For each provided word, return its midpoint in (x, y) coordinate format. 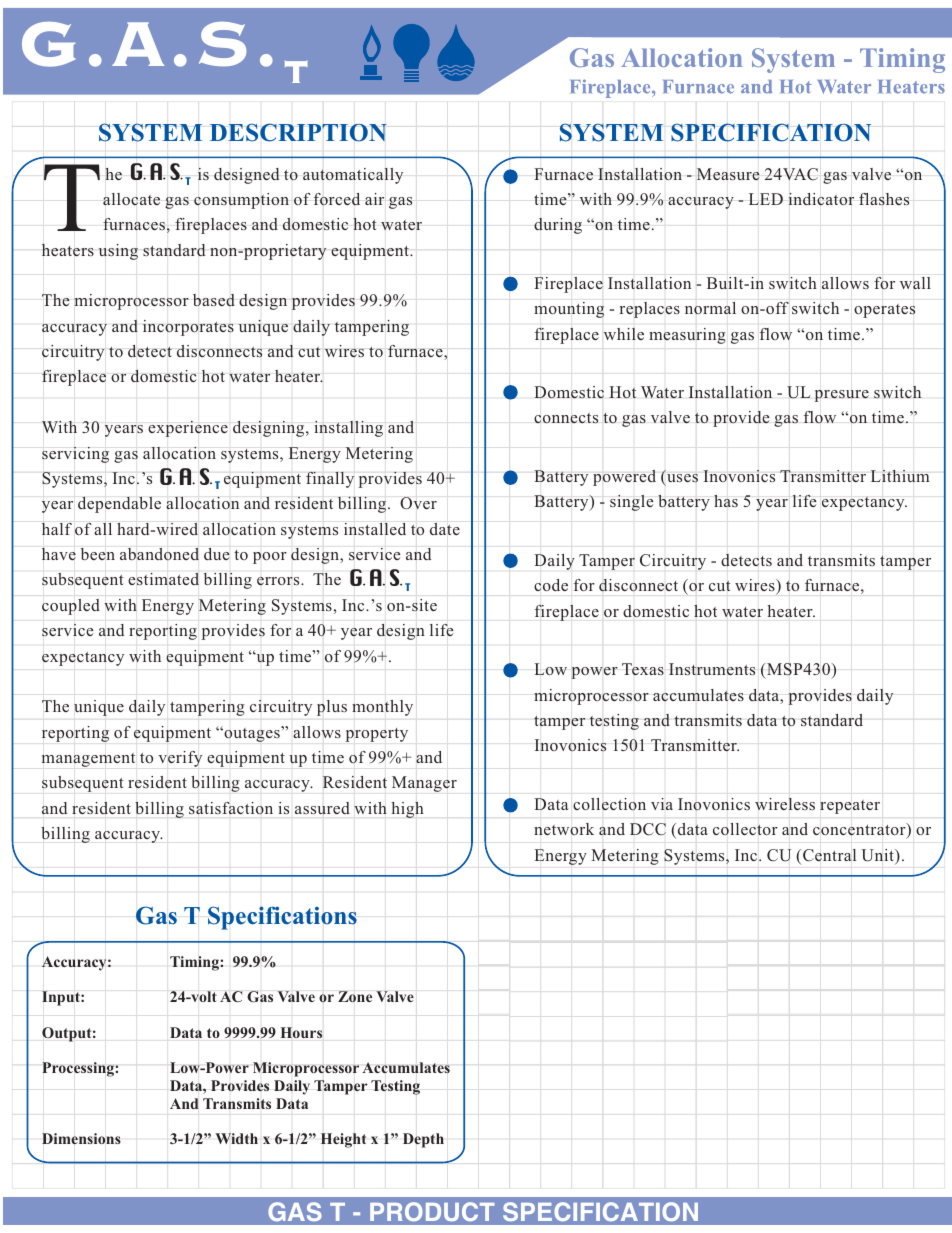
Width (236, 1138)
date (445, 529)
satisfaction (231, 808)
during (558, 226)
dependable (119, 504)
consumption (241, 201)
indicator (821, 199)
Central (829, 855)
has (726, 501)
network (564, 829)
